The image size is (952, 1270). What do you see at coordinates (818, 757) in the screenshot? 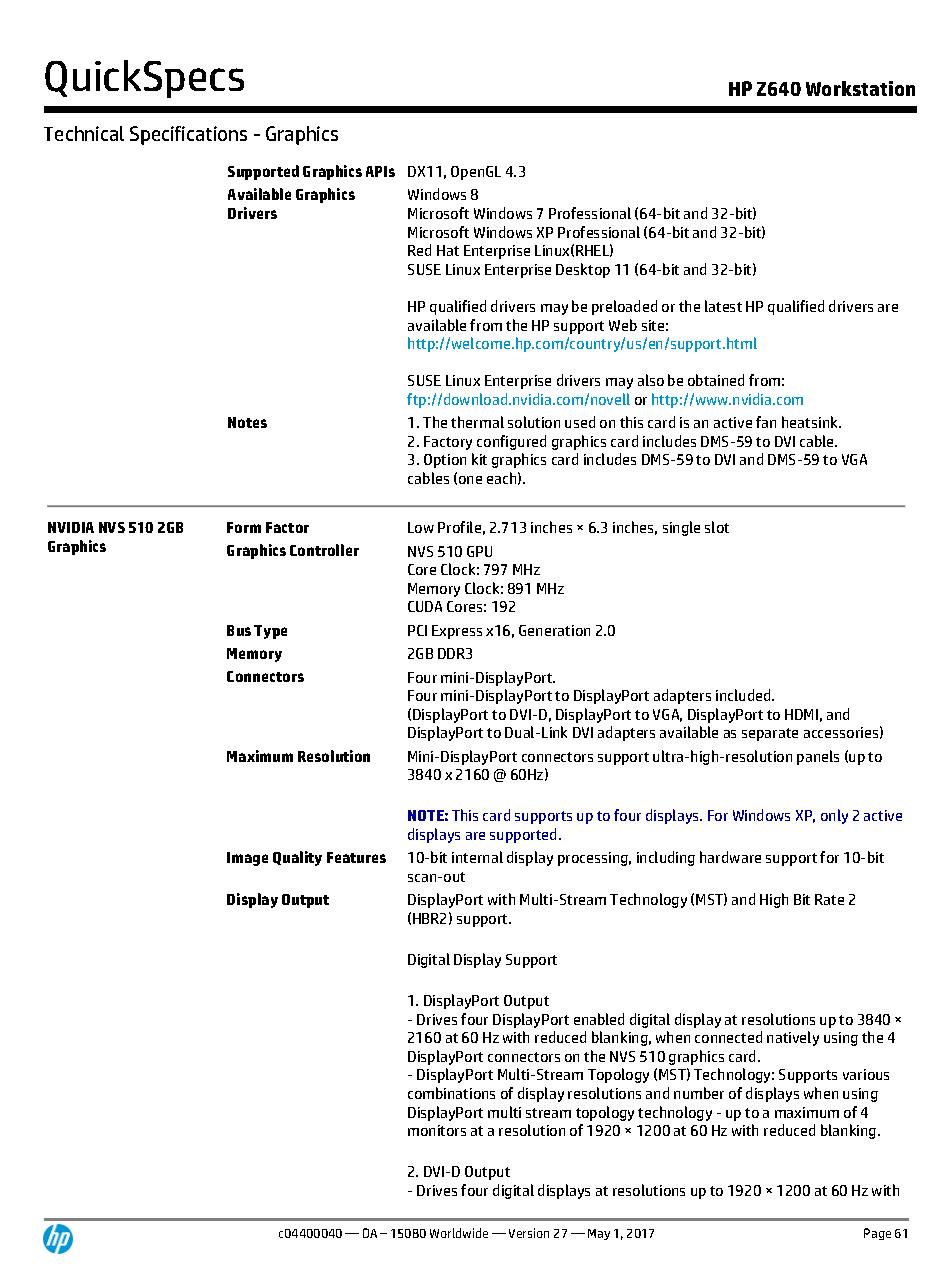
I see `panels` at bounding box center [818, 757].
